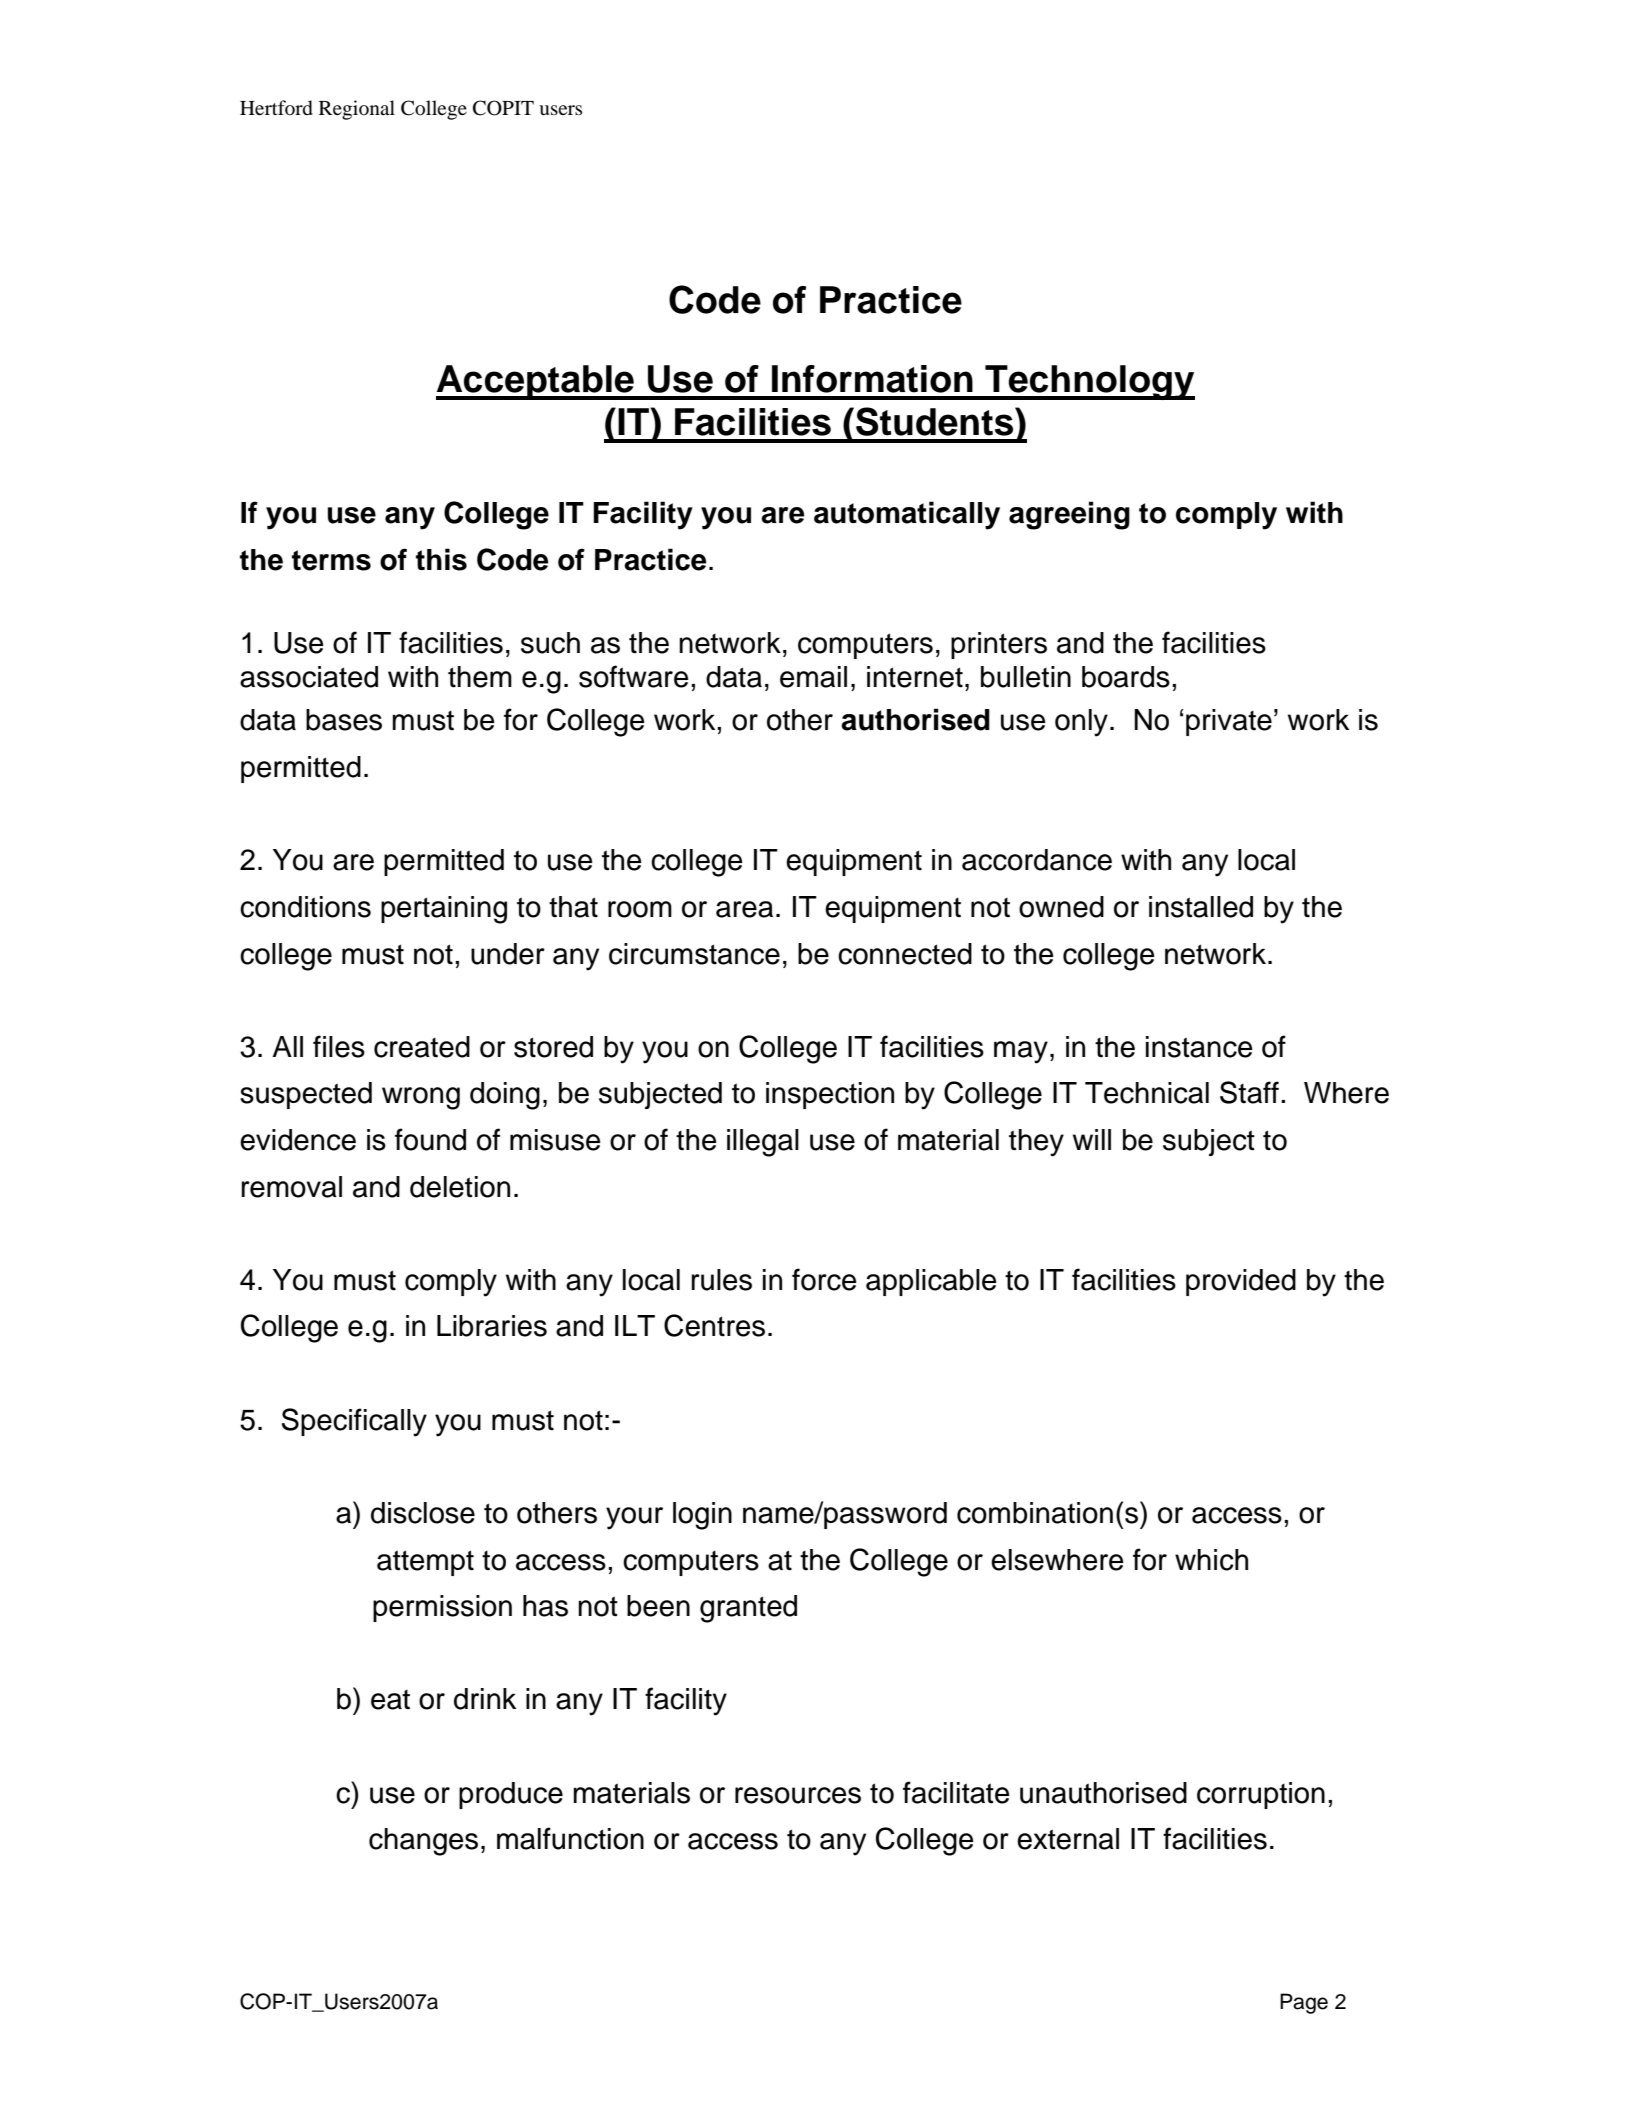 The height and width of the image is (2110, 1631). I want to click on created, so click(422, 1047).
